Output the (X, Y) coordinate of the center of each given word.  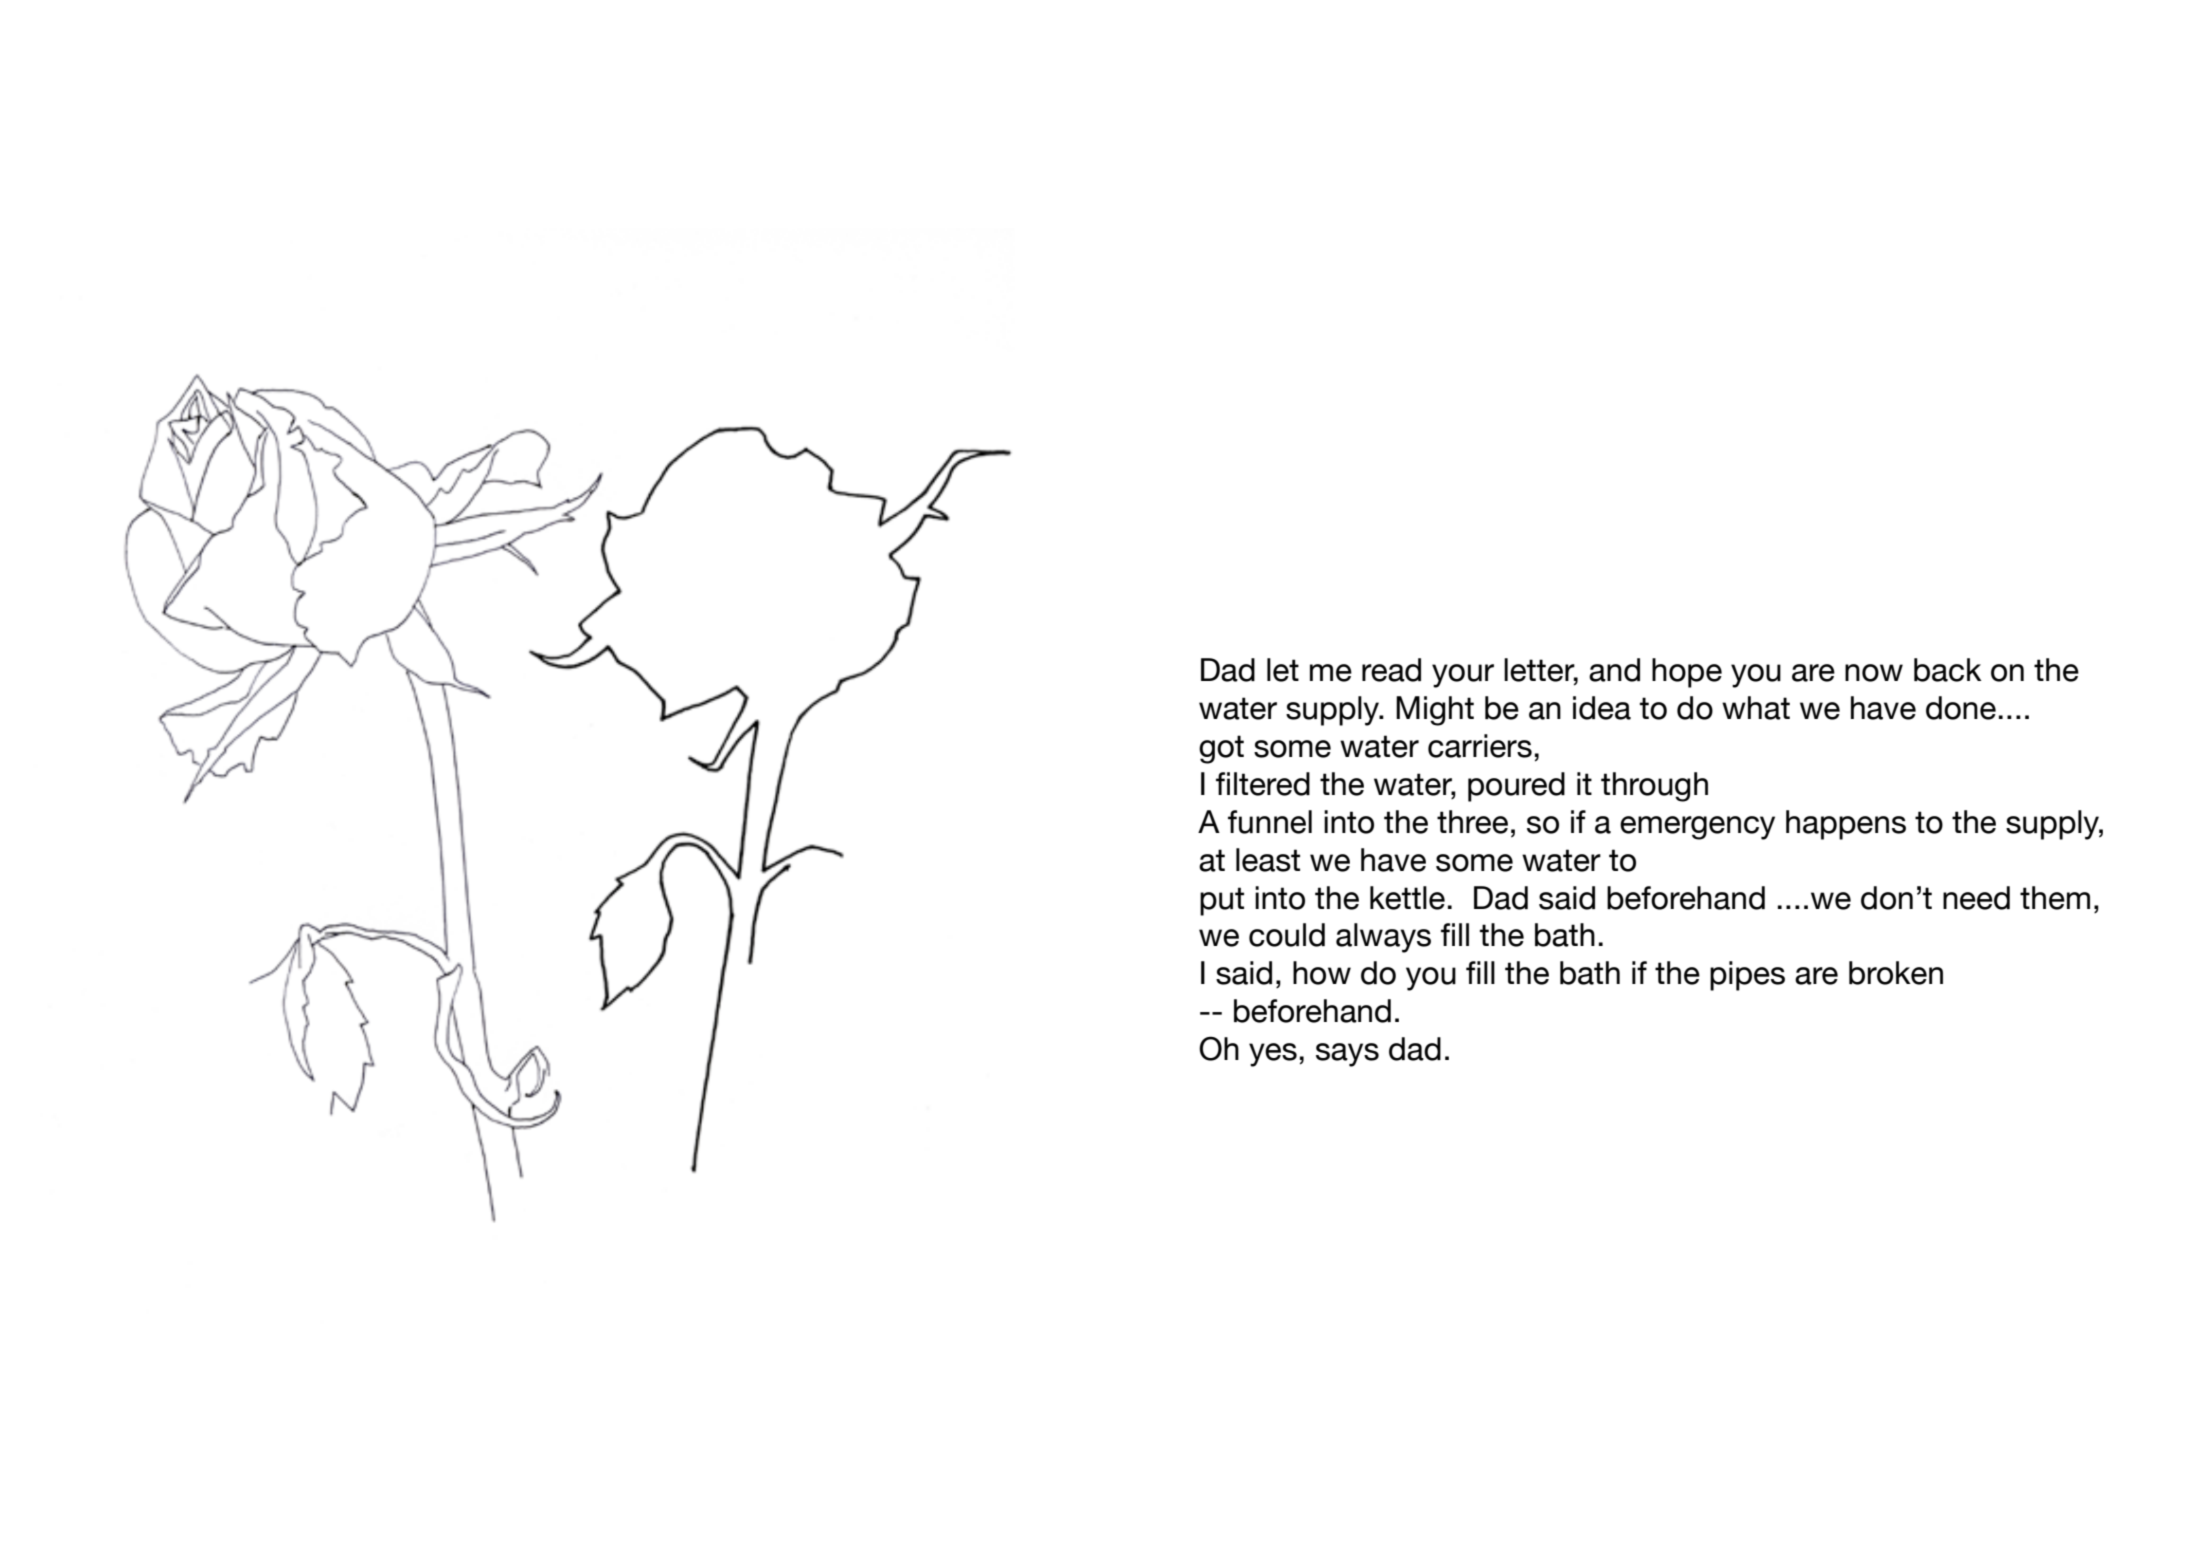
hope (1687, 673)
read (1391, 670)
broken (1896, 973)
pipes (1747, 976)
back (1948, 670)
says (1347, 1055)
